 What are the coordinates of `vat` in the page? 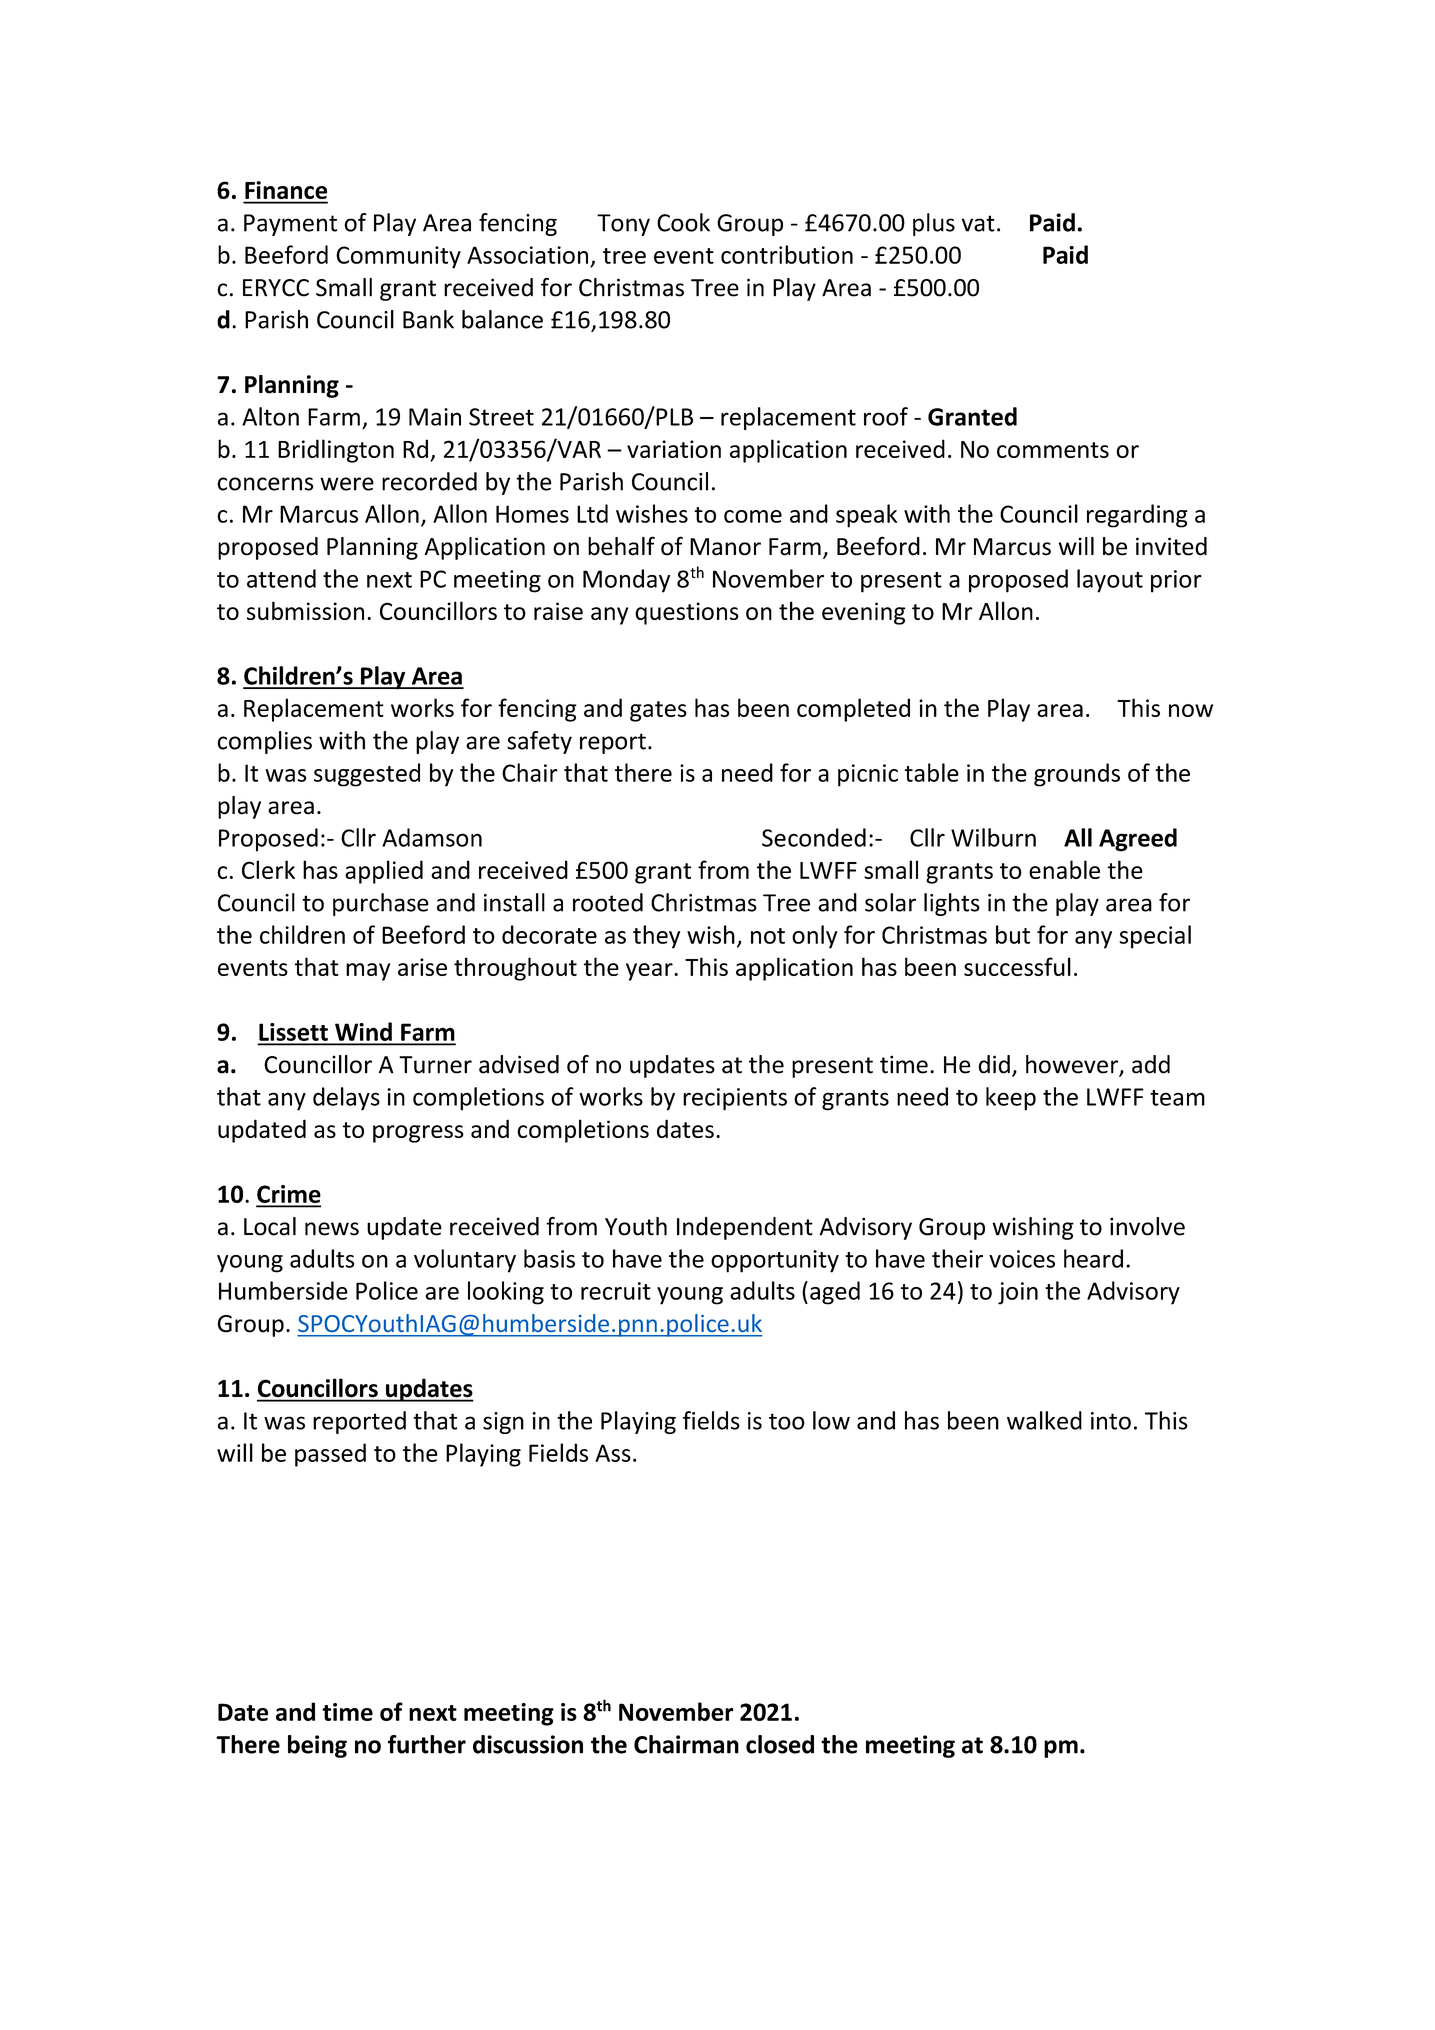 It's located at (978, 223).
